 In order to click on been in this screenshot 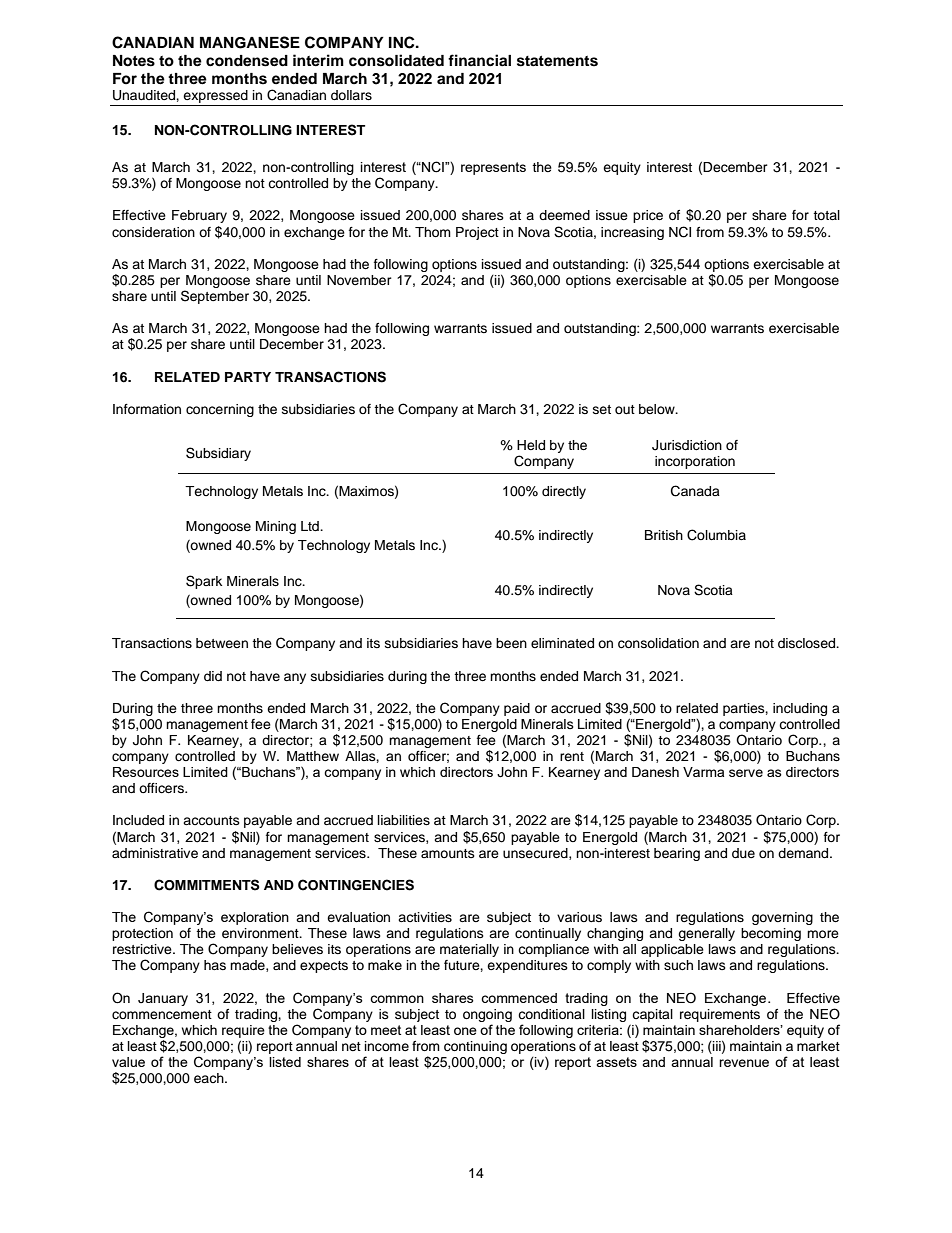, I will do `click(511, 643)`.
